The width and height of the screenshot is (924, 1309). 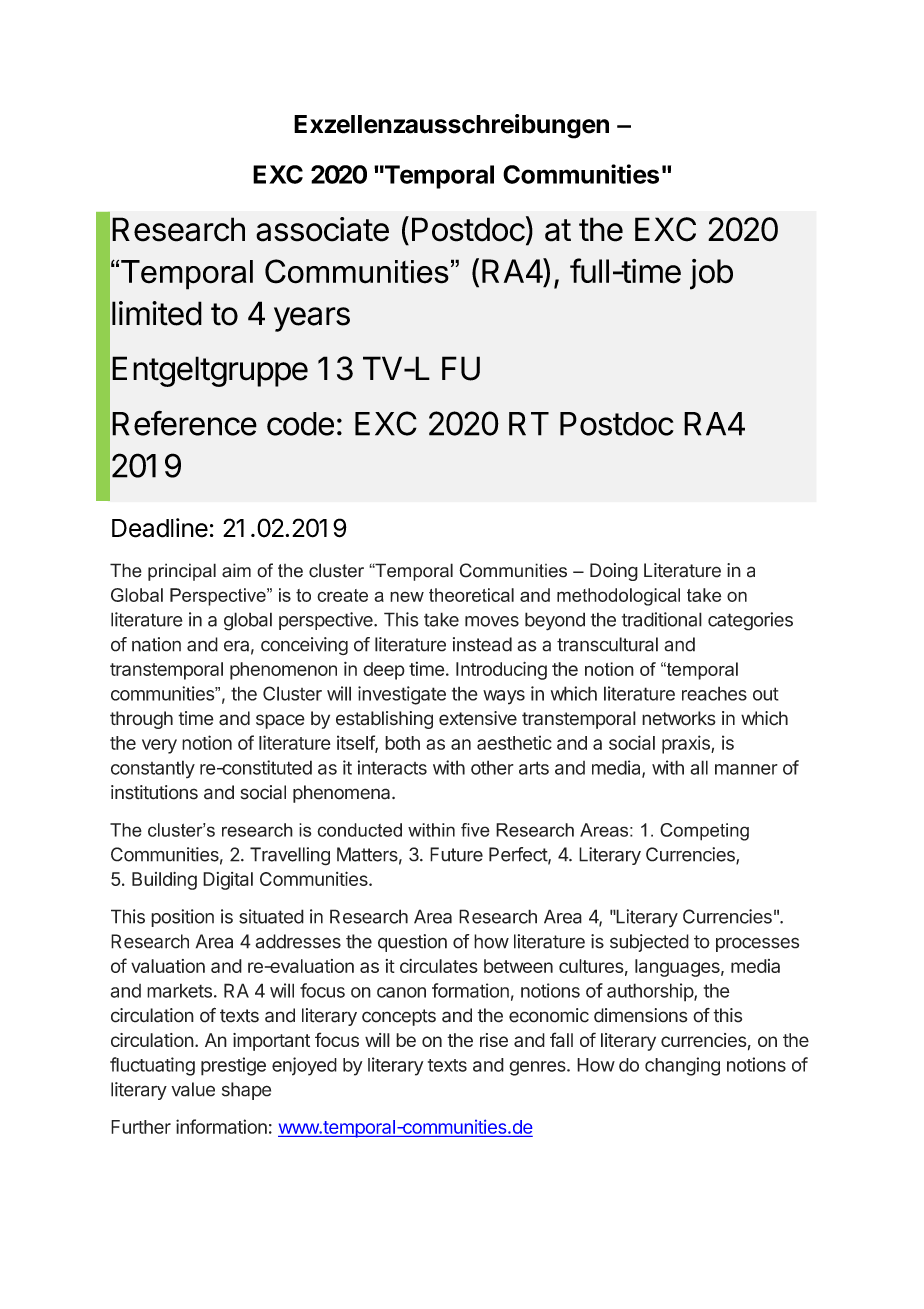 What do you see at coordinates (228, 881) in the screenshot?
I see `Digital` at bounding box center [228, 881].
